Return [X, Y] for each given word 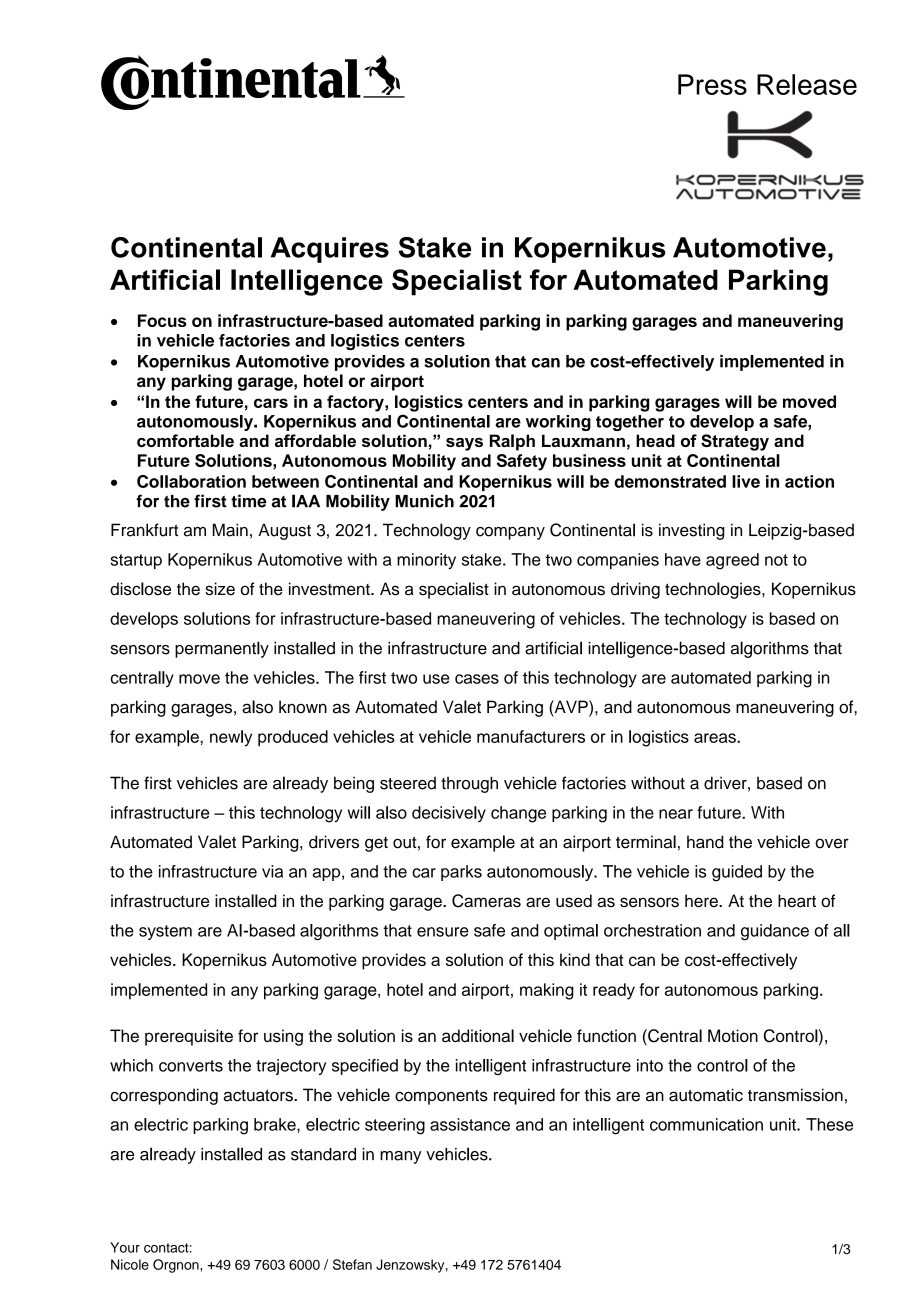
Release [807, 84]
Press [712, 84]
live [746, 481]
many [400, 1157]
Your [125, 1247]
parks [461, 873]
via [272, 871]
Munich [424, 501]
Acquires [330, 250]
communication [706, 1124]
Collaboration [191, 481]
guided [737, 873]
